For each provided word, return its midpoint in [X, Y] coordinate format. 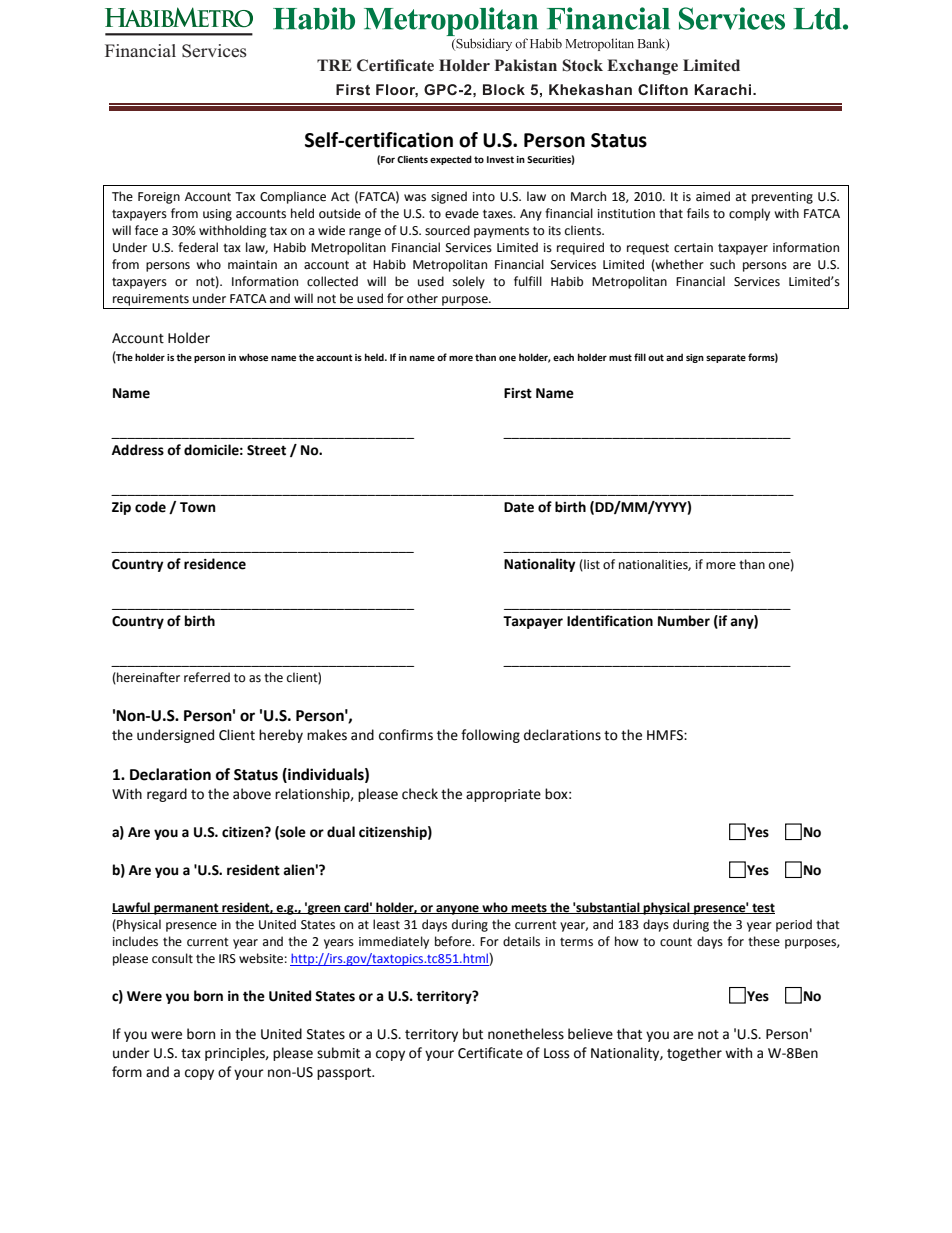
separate [726, 358]
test [762, 908]
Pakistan [525, 65]
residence [215, 564]
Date [519, 507]
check [420, 794]
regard [167, 795]
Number [684, 621]
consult [172, 958]
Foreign [159, 198]
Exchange [642, 67]
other [422, 298]
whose [253, 357]
